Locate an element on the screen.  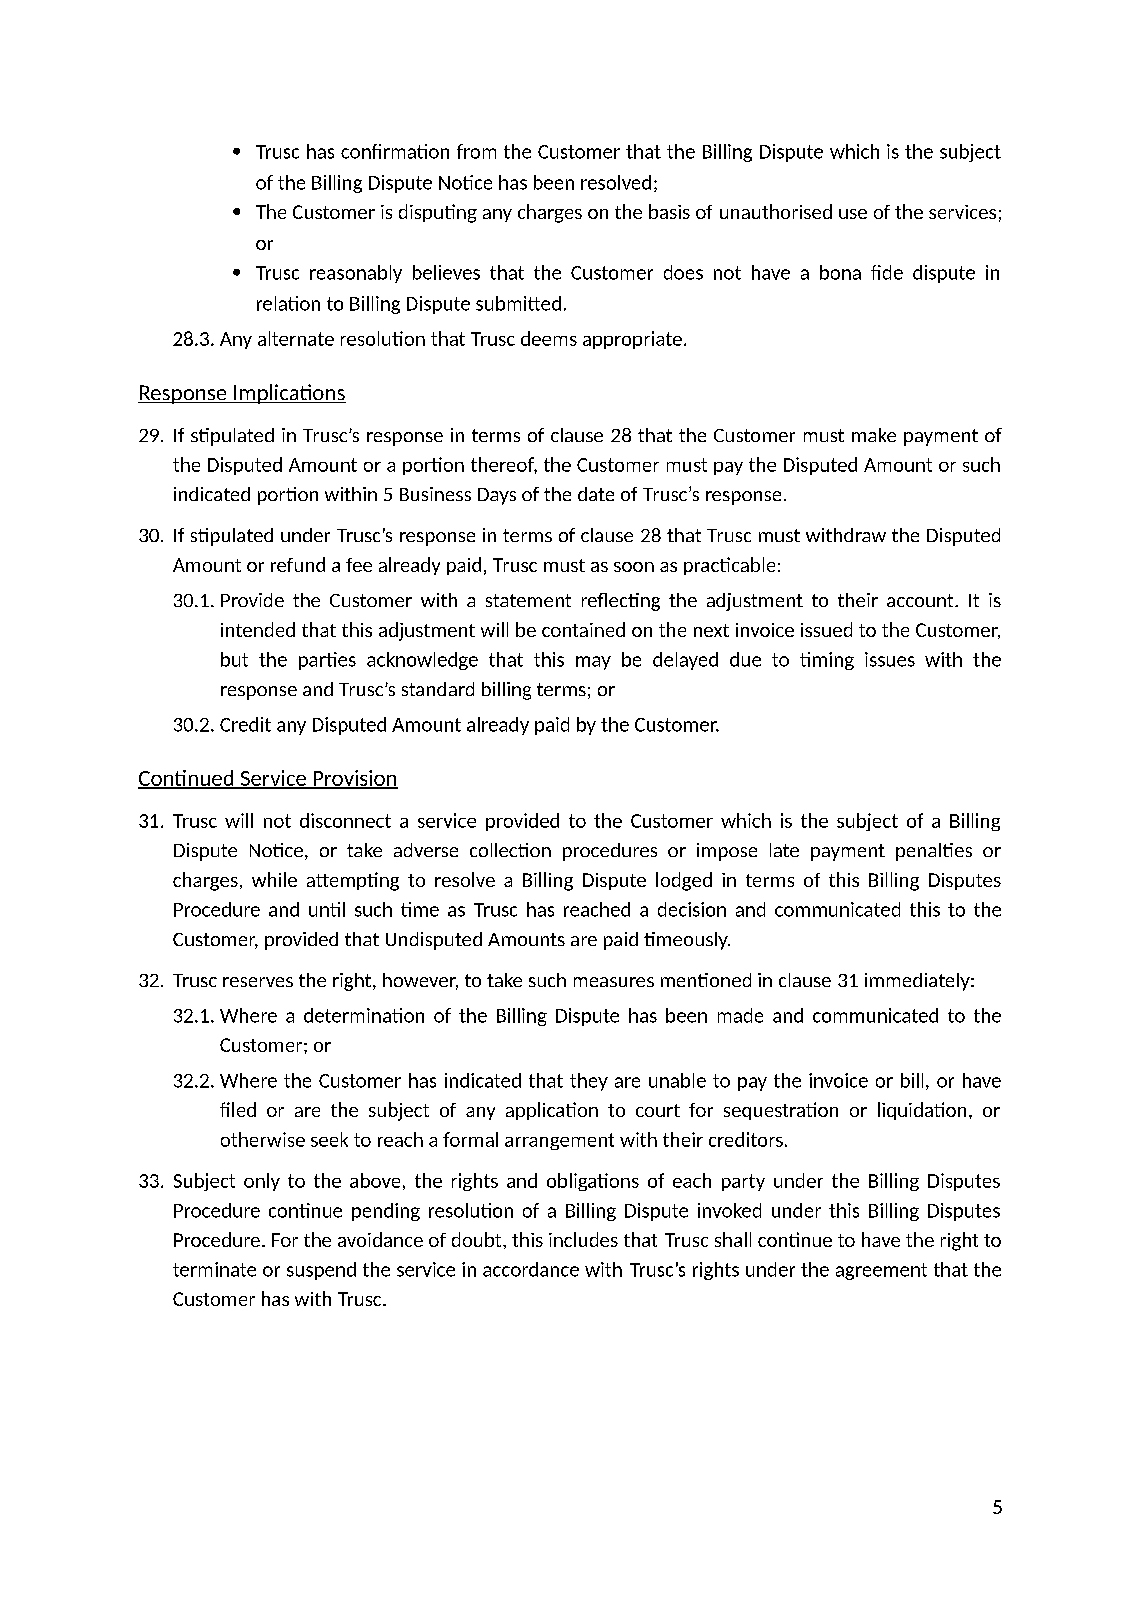
agreement is located at coordinates (881, 1271).
